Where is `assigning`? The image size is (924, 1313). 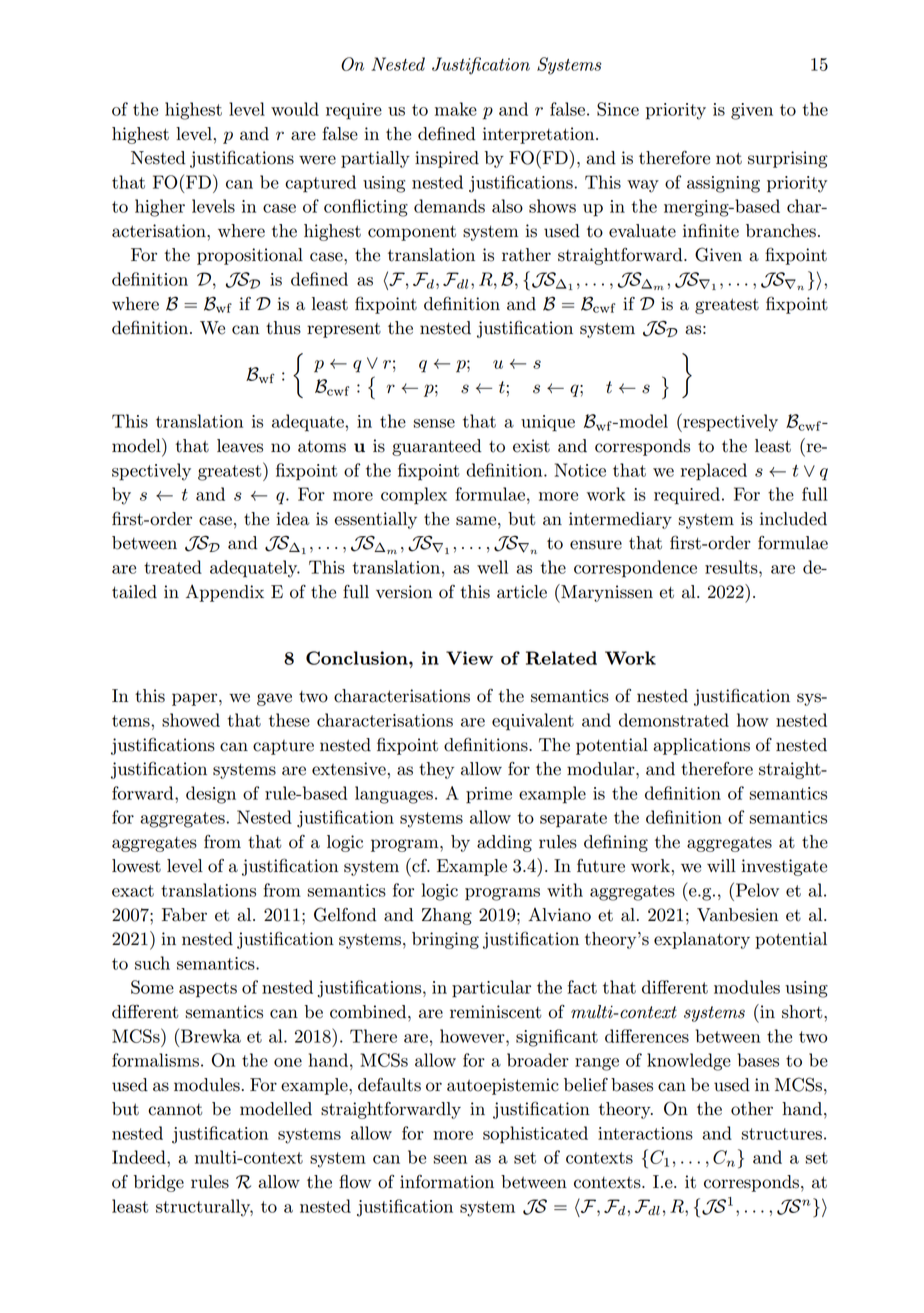 assigning is located at coordinates (723, 184).
